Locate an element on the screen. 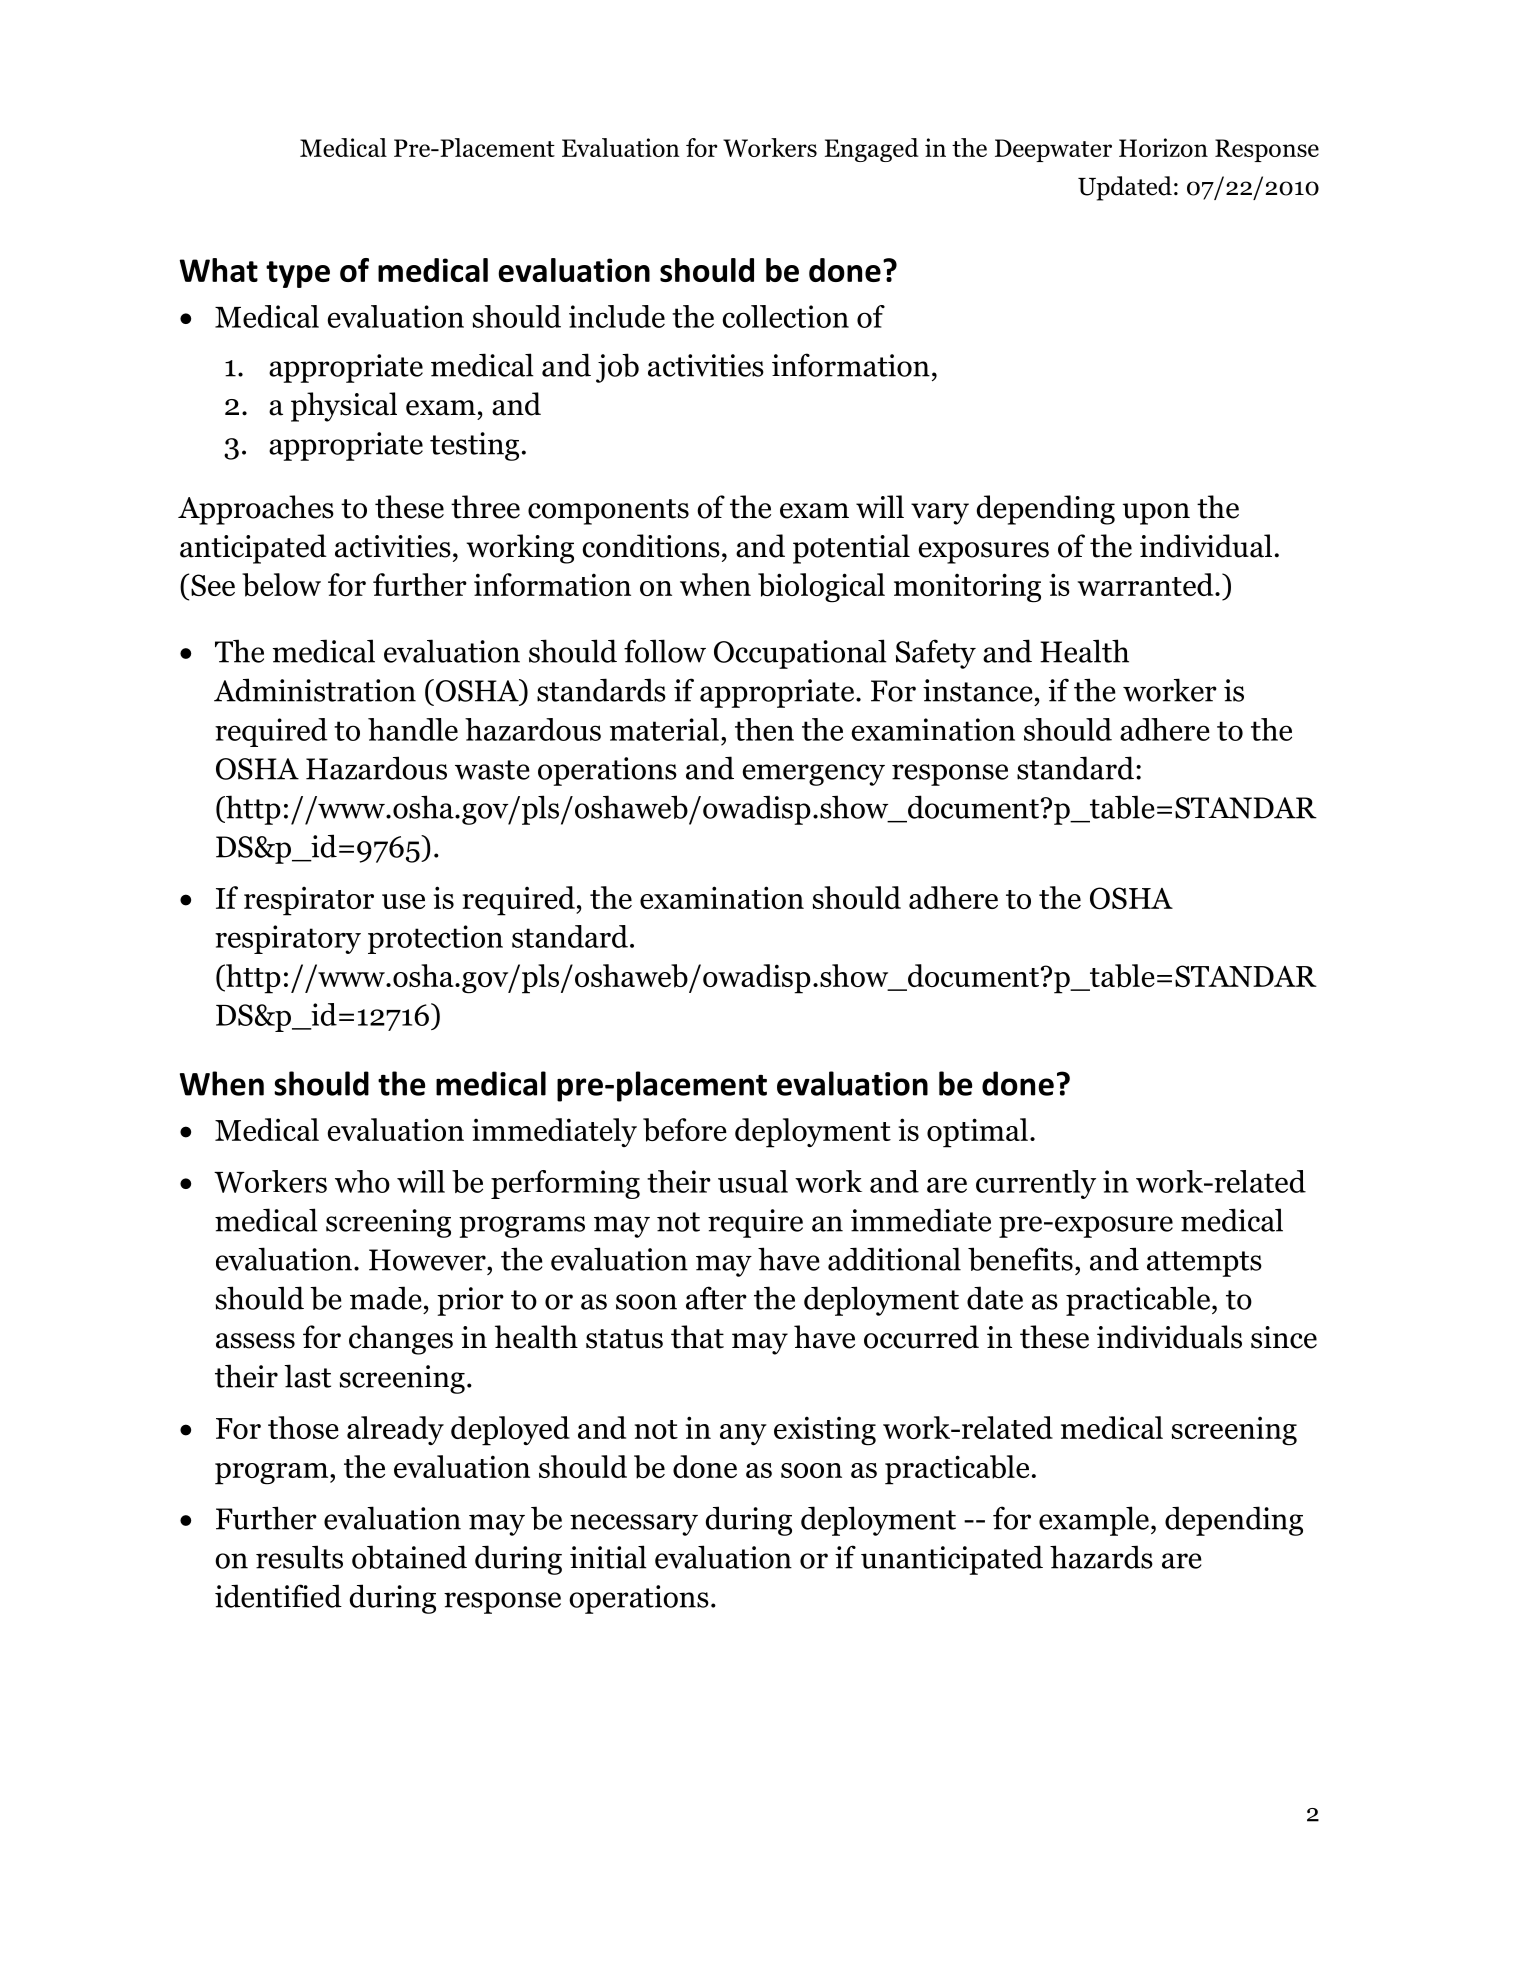 This screenshot has width=1521, height=1968. Administration is located at coordinates (315, 690).
